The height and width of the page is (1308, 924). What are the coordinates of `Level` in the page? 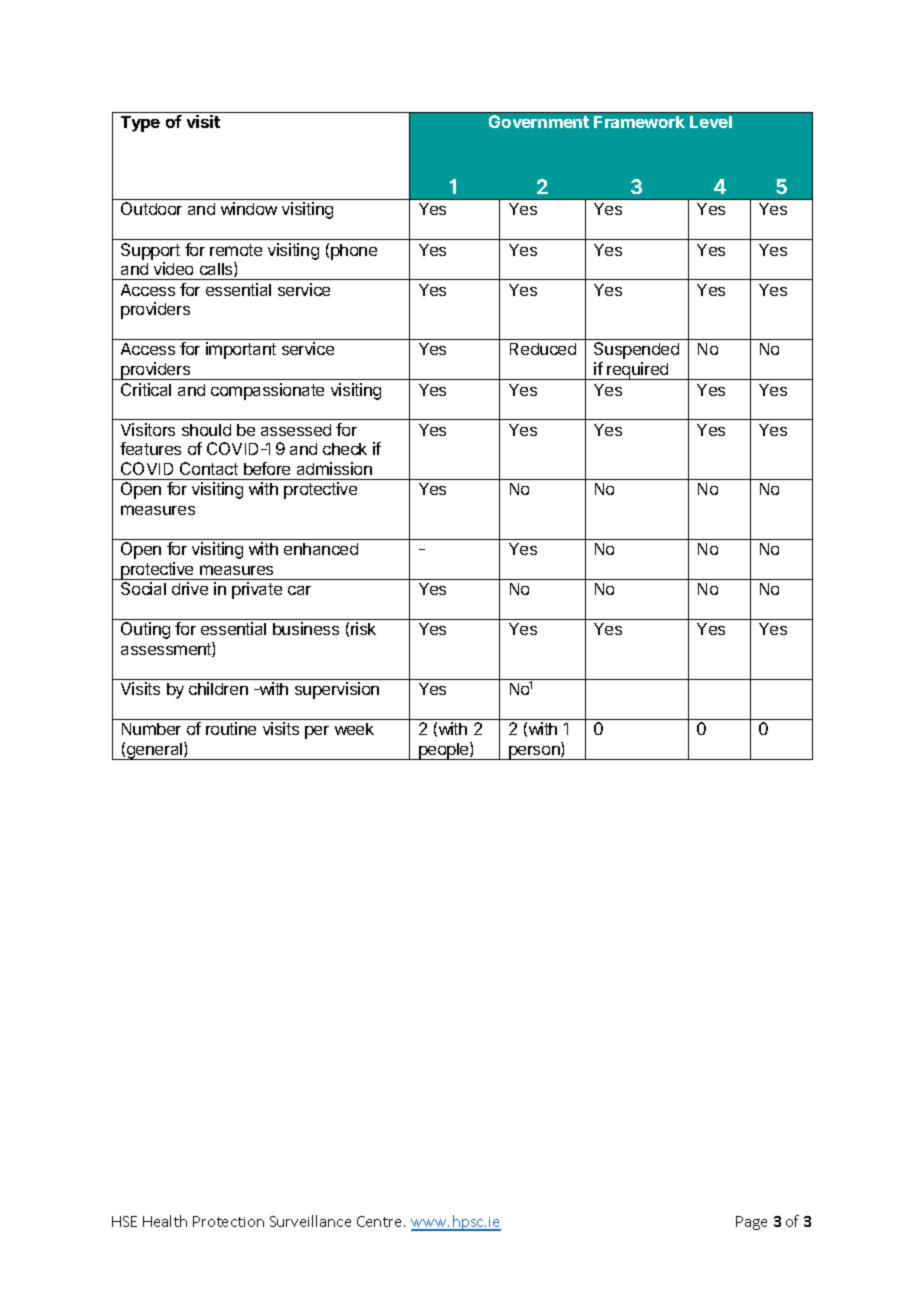 It's located at (711, 122).
